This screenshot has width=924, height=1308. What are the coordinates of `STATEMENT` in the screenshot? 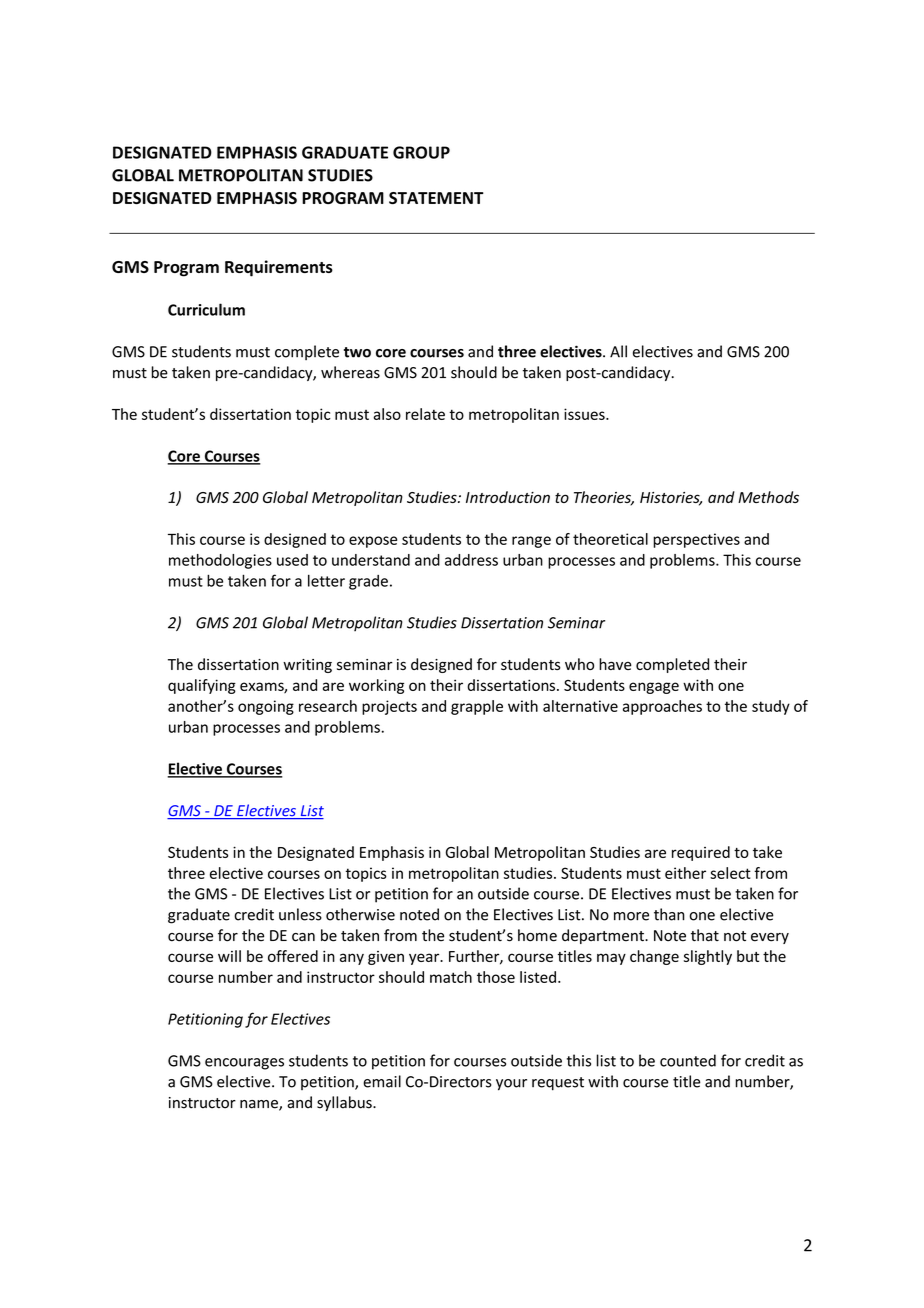 It's located at (436, 198).
